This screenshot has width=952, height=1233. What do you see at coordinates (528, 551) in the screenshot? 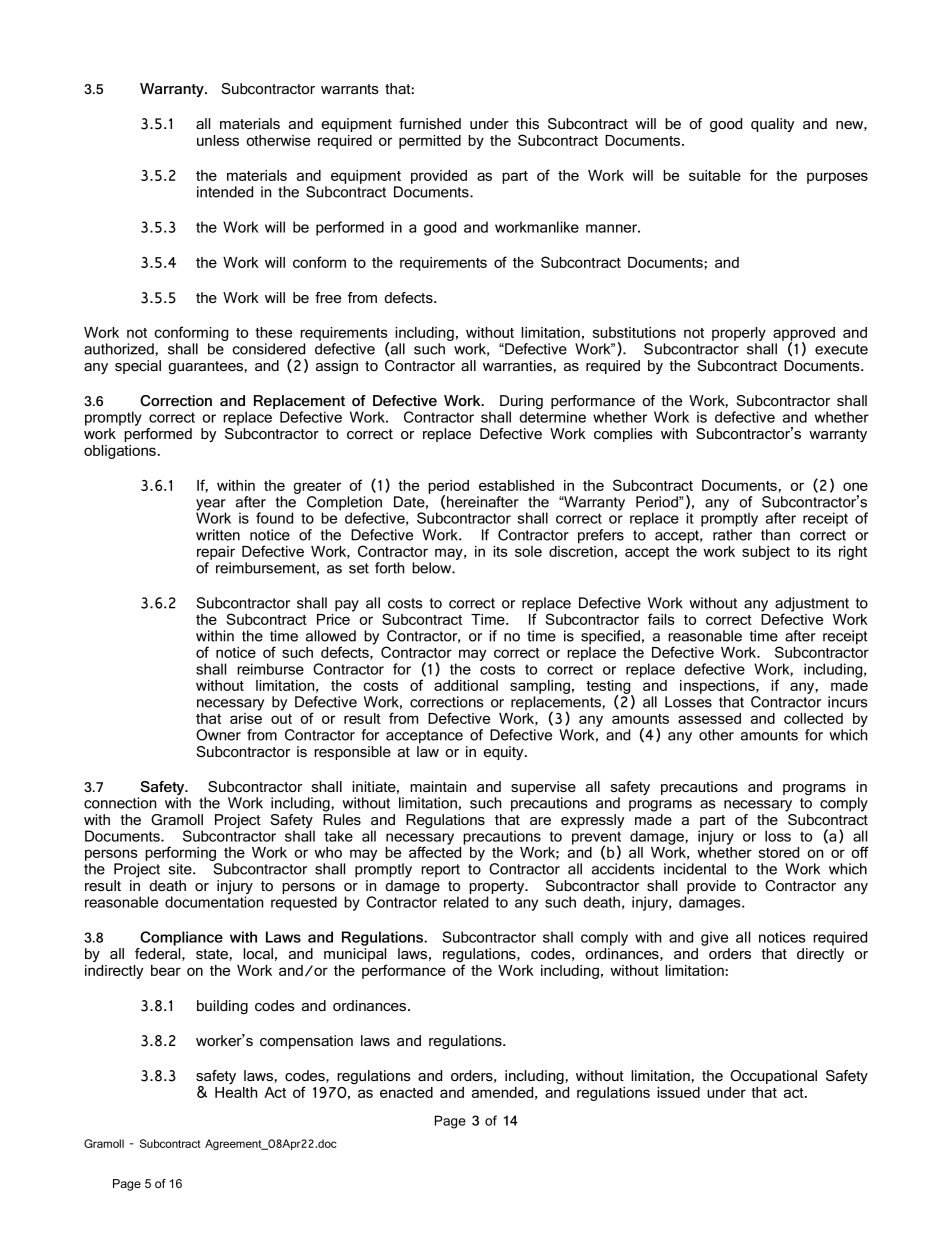
I see `sole` at bounding box center [528, 551].
